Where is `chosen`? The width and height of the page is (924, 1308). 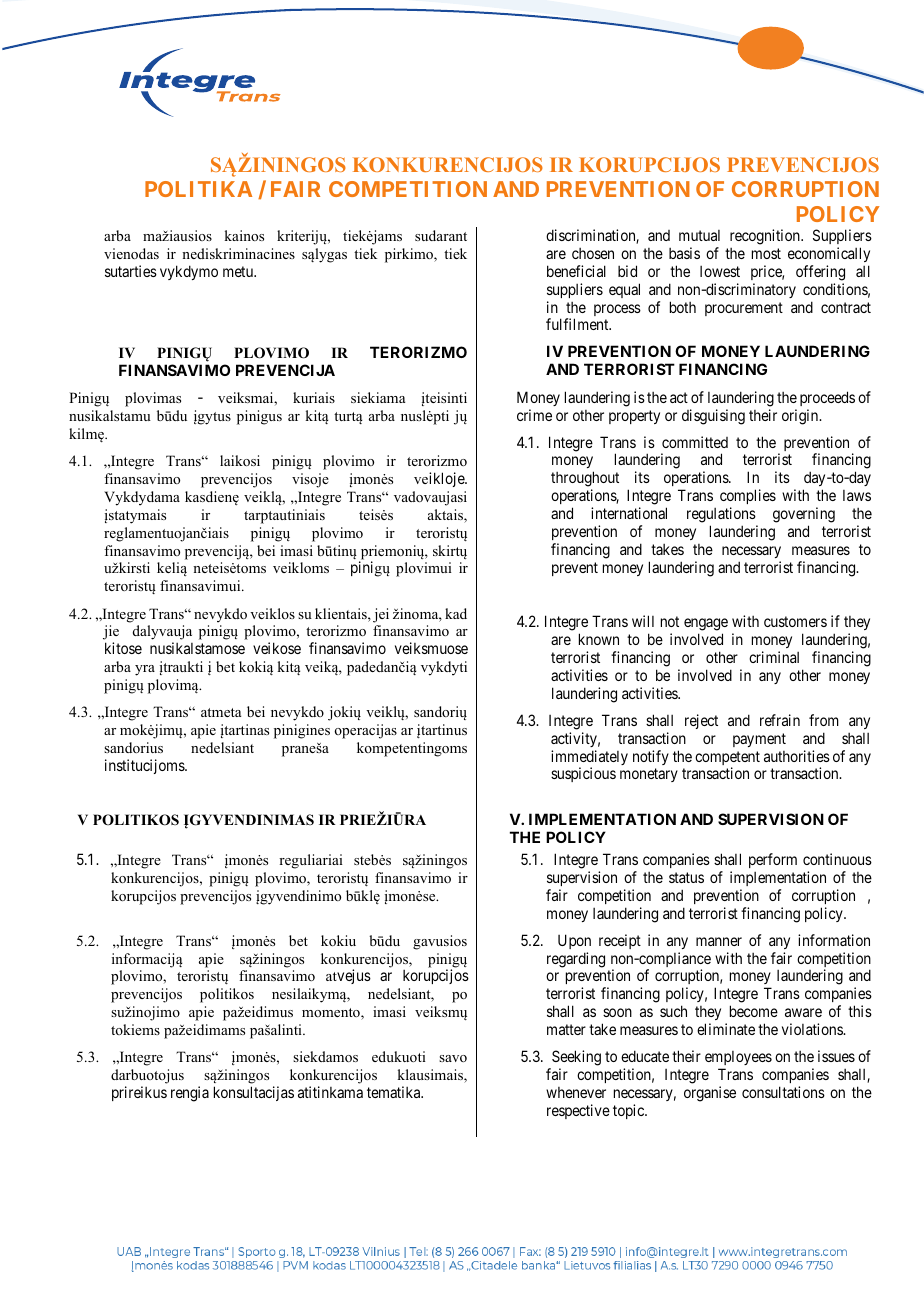 chosen is located at coordinates (593, 253).
